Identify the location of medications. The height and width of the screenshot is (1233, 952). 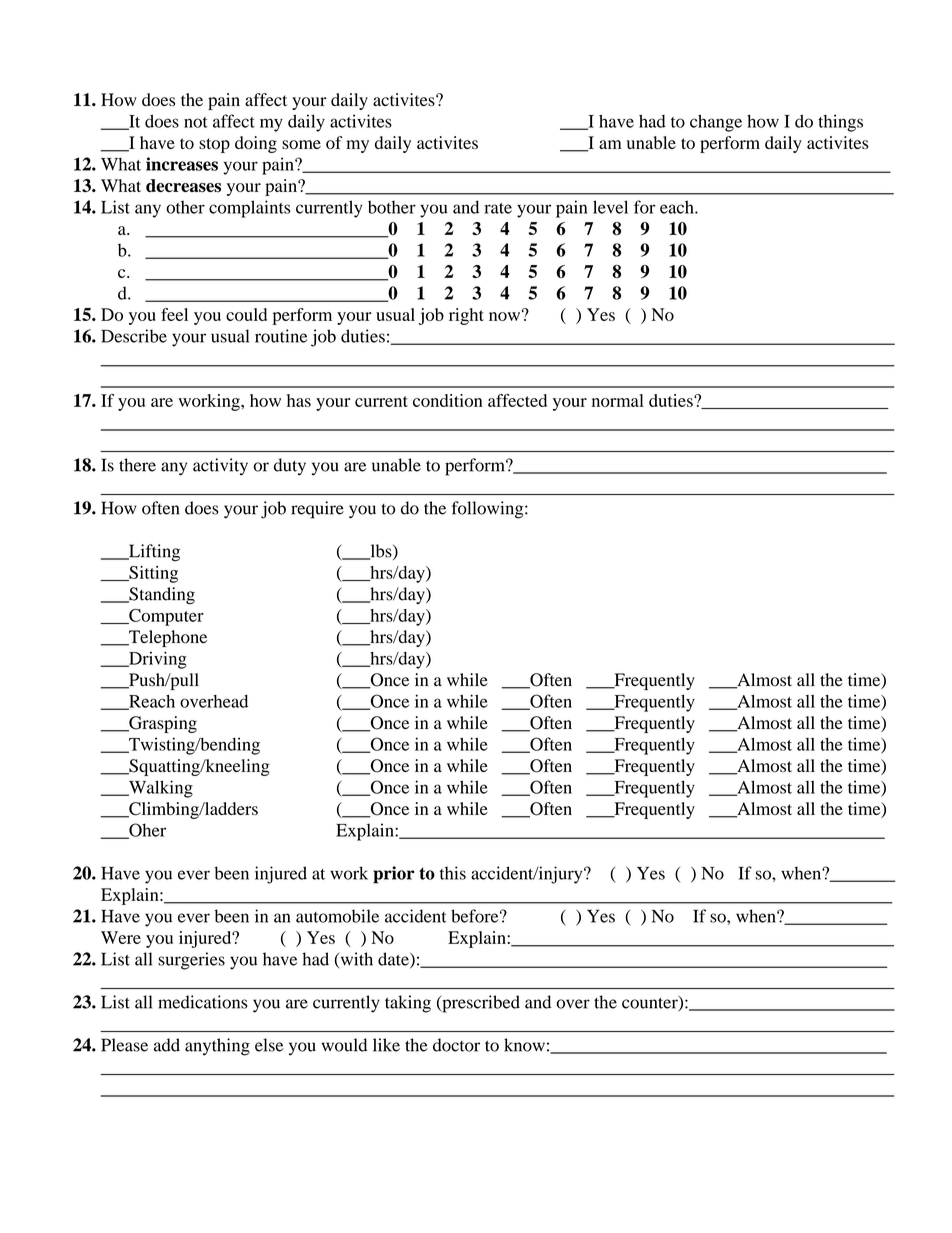
(202, 1002).
